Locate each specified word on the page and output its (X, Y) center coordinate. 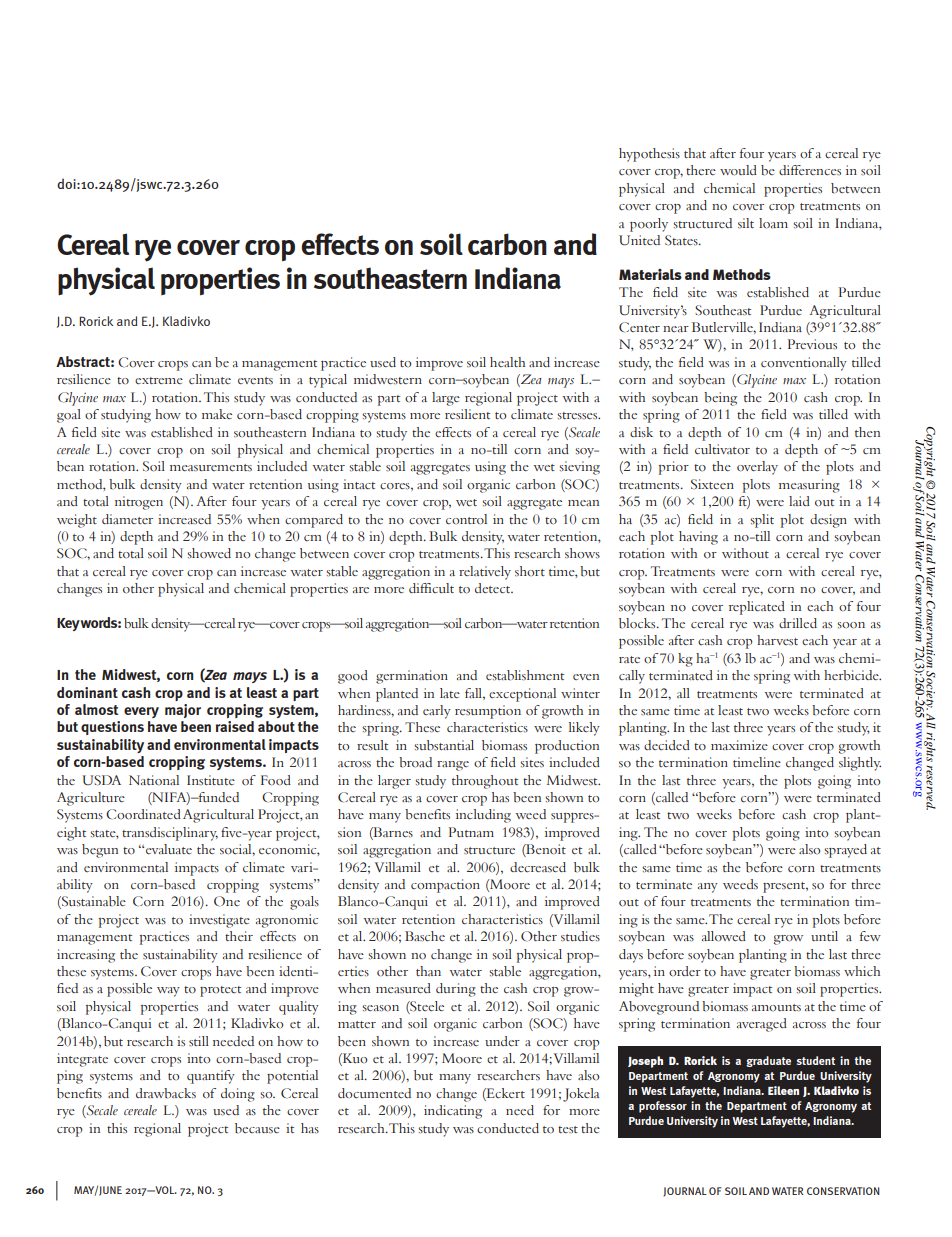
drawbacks (166, 1093)
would (738, 170)
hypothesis (649, 155)
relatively (485, 573)
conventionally (804, 364)
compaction (445, 886)
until (824, 936)
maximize (739, 745)
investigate (219, 921)
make (217, 414)
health (507, 362)
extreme (159, 380)
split (762, 521)
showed (209, 553)
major (183, 711)
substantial (444, 745)
